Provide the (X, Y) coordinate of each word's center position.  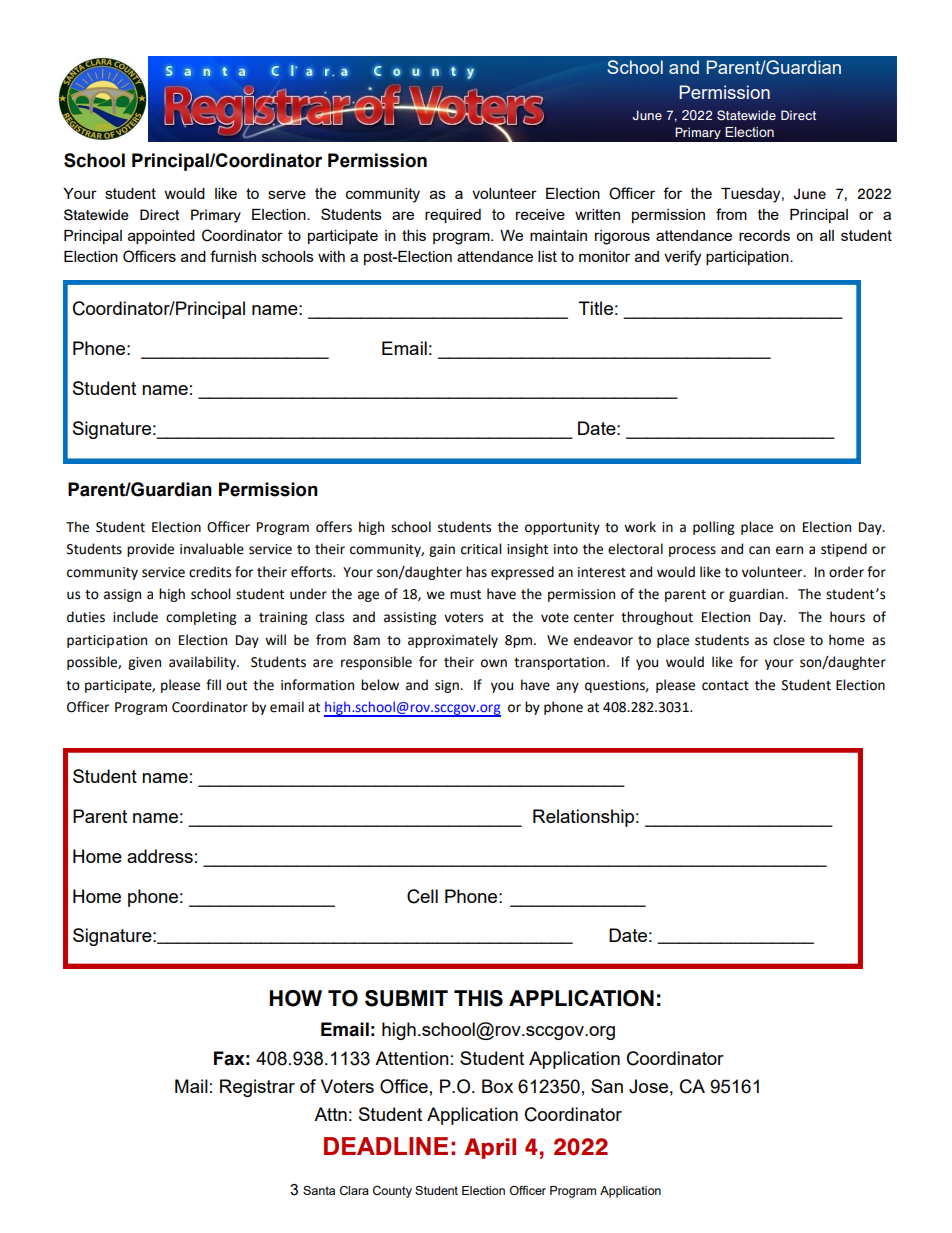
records (764, 235)
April (490, 1148)
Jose (648, 1086)
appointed (161, 237)
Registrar (257, 1088)
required (453, 216)
